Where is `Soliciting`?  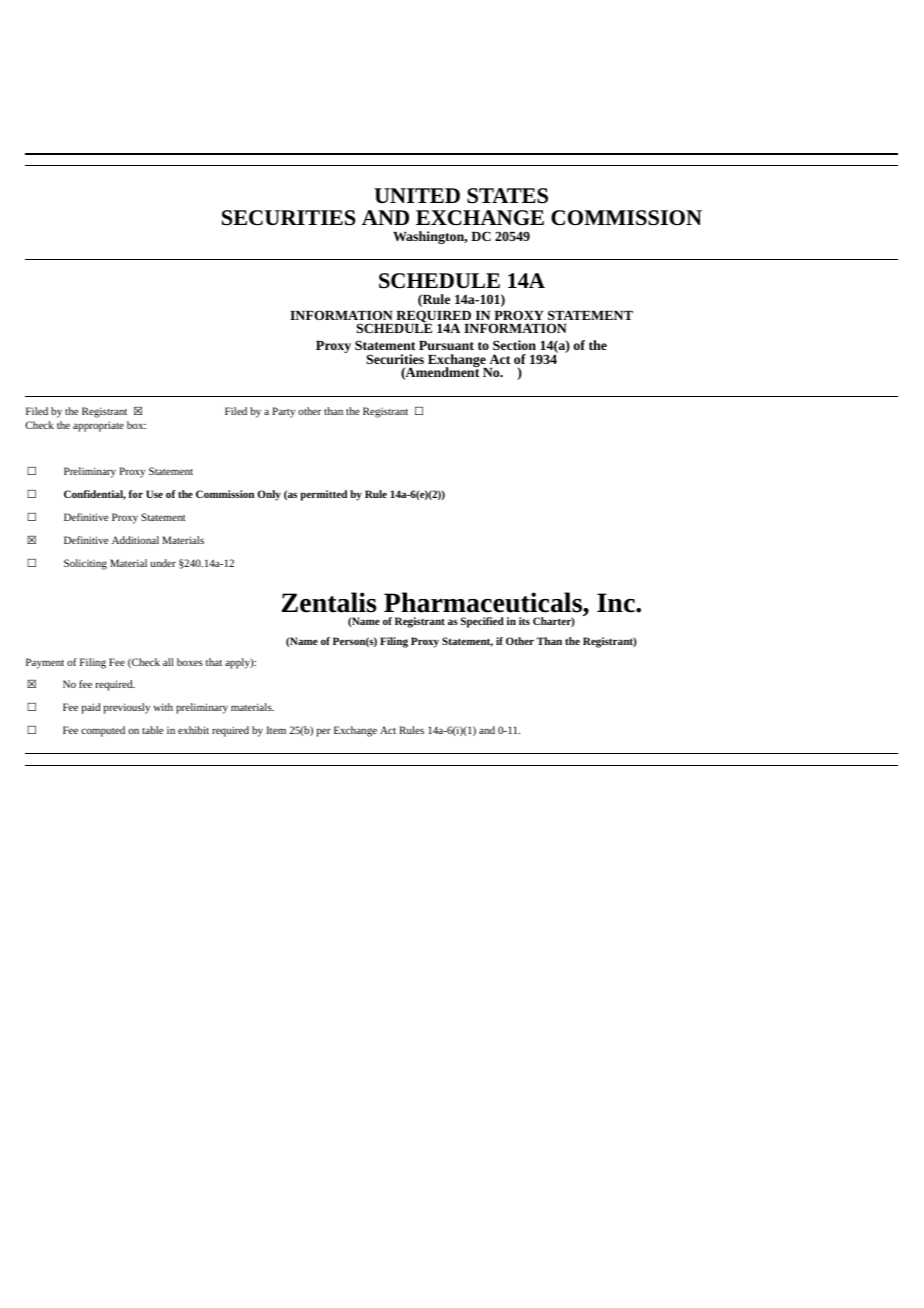
Soliciting is located at coordinates (85, 564).
